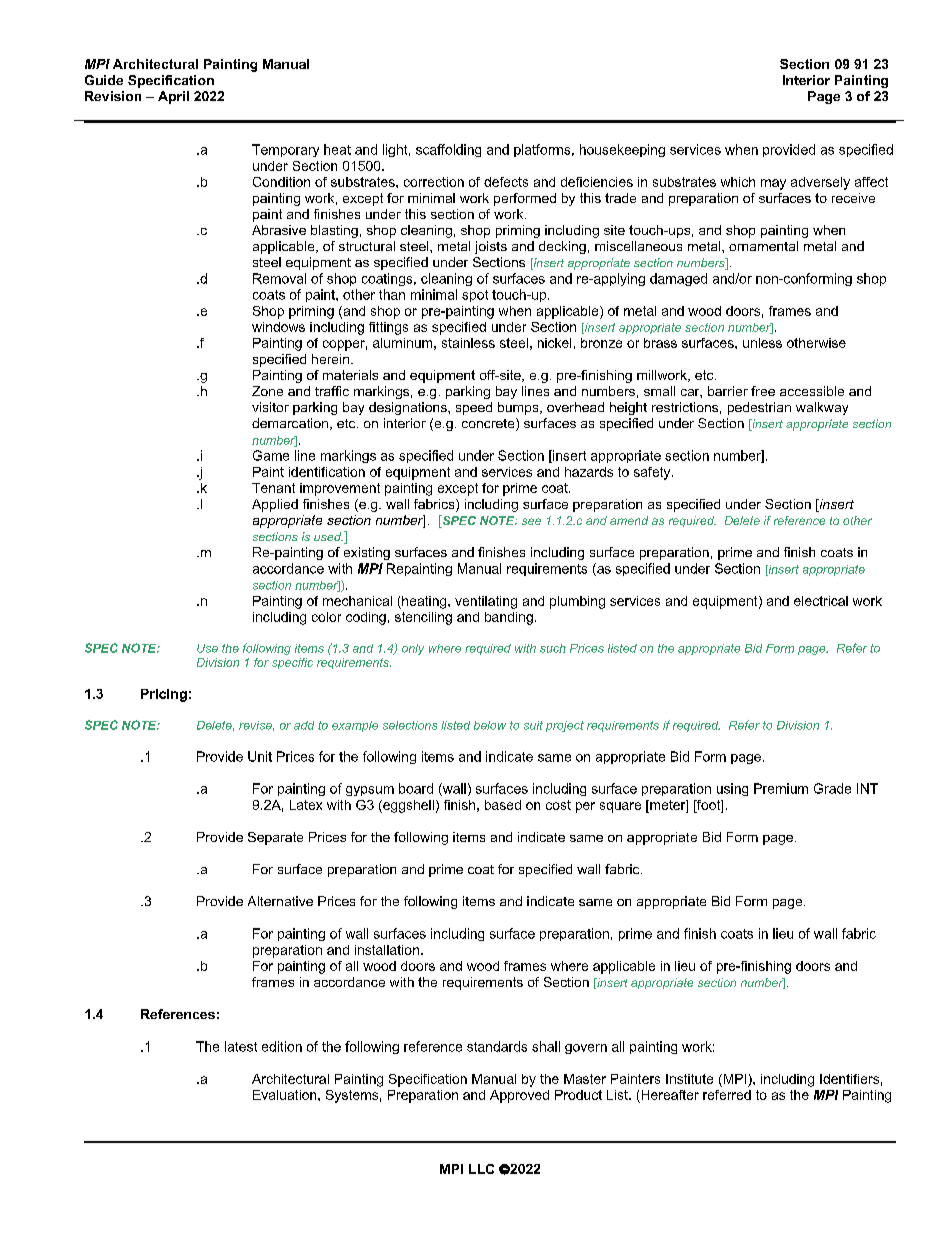 Image resolution: width=952 pixels, height=1233 pixels. Describe the element at coordinates (781, 788) in the document. I see `Premium` at that location.
